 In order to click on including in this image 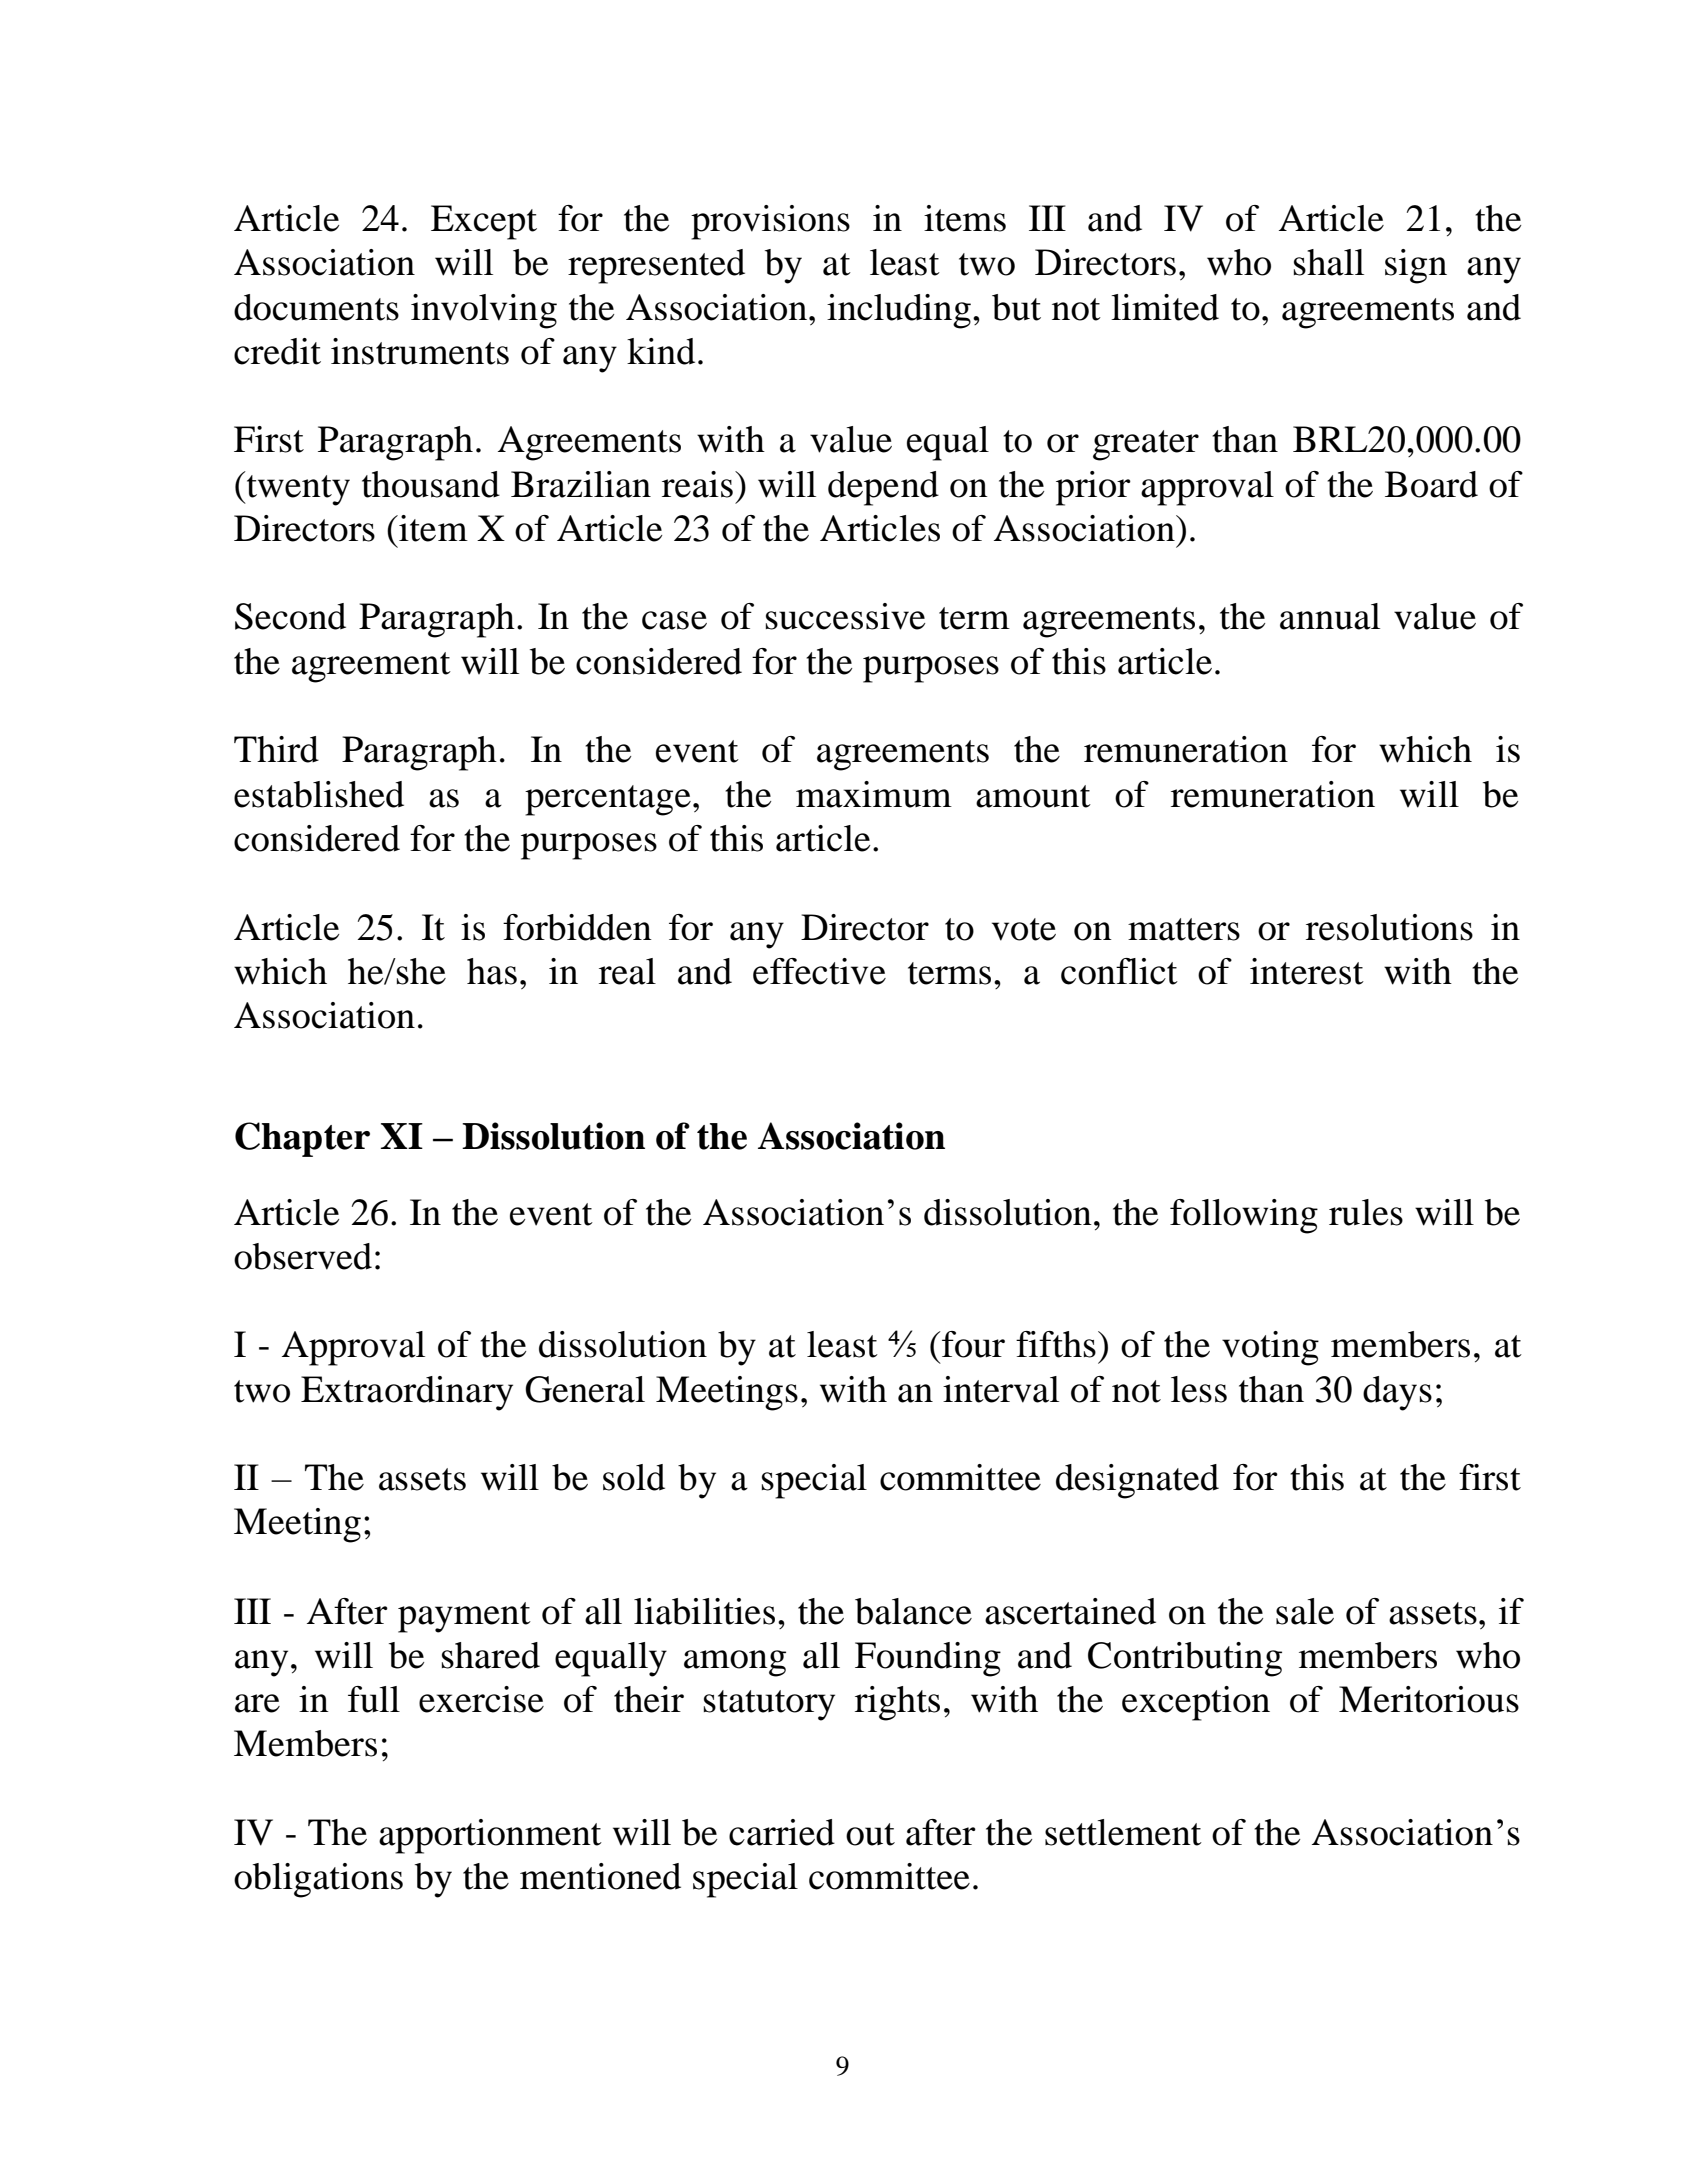, I will do `click(899, 311)`.
